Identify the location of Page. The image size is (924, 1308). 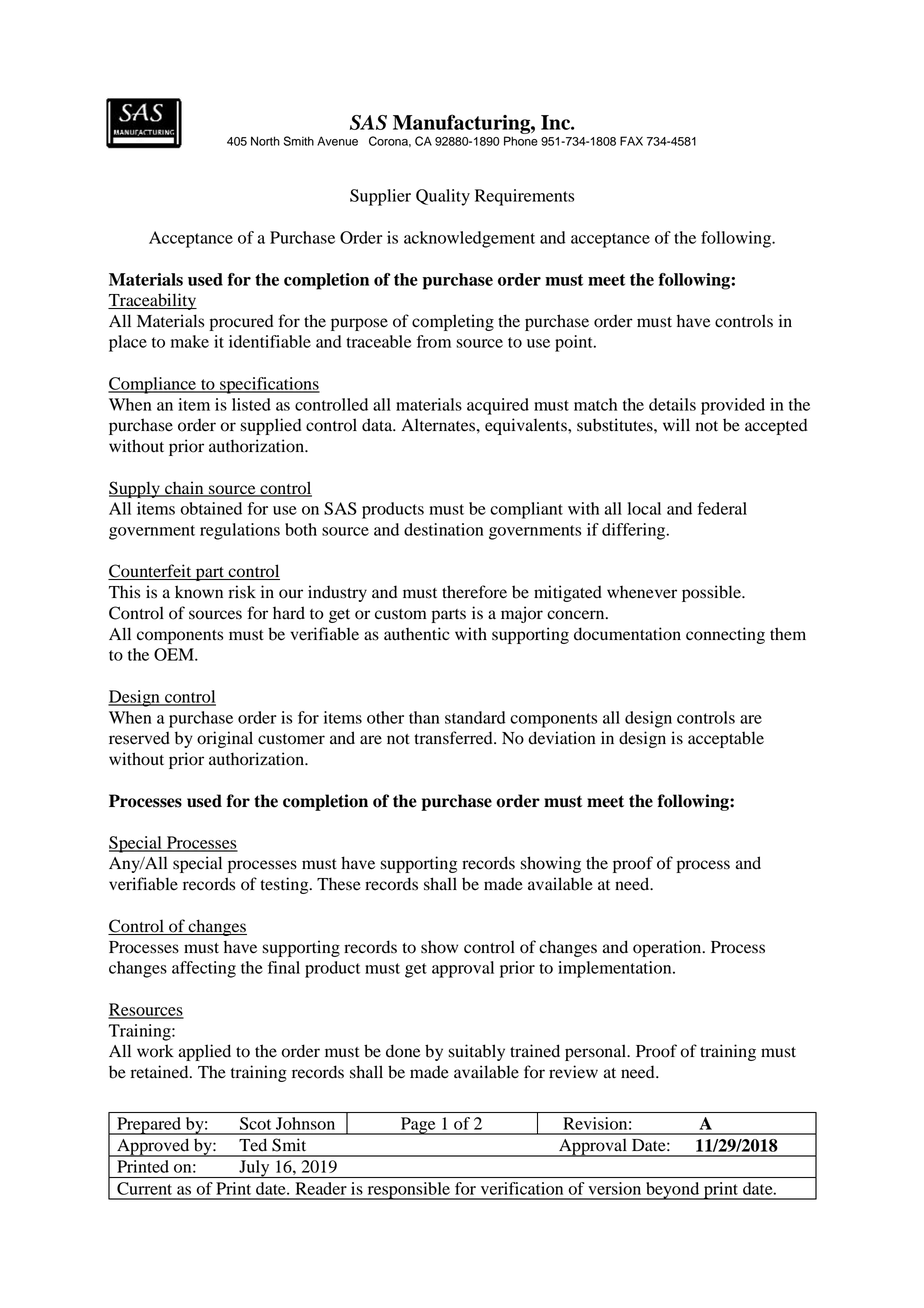
(418, 1126).
